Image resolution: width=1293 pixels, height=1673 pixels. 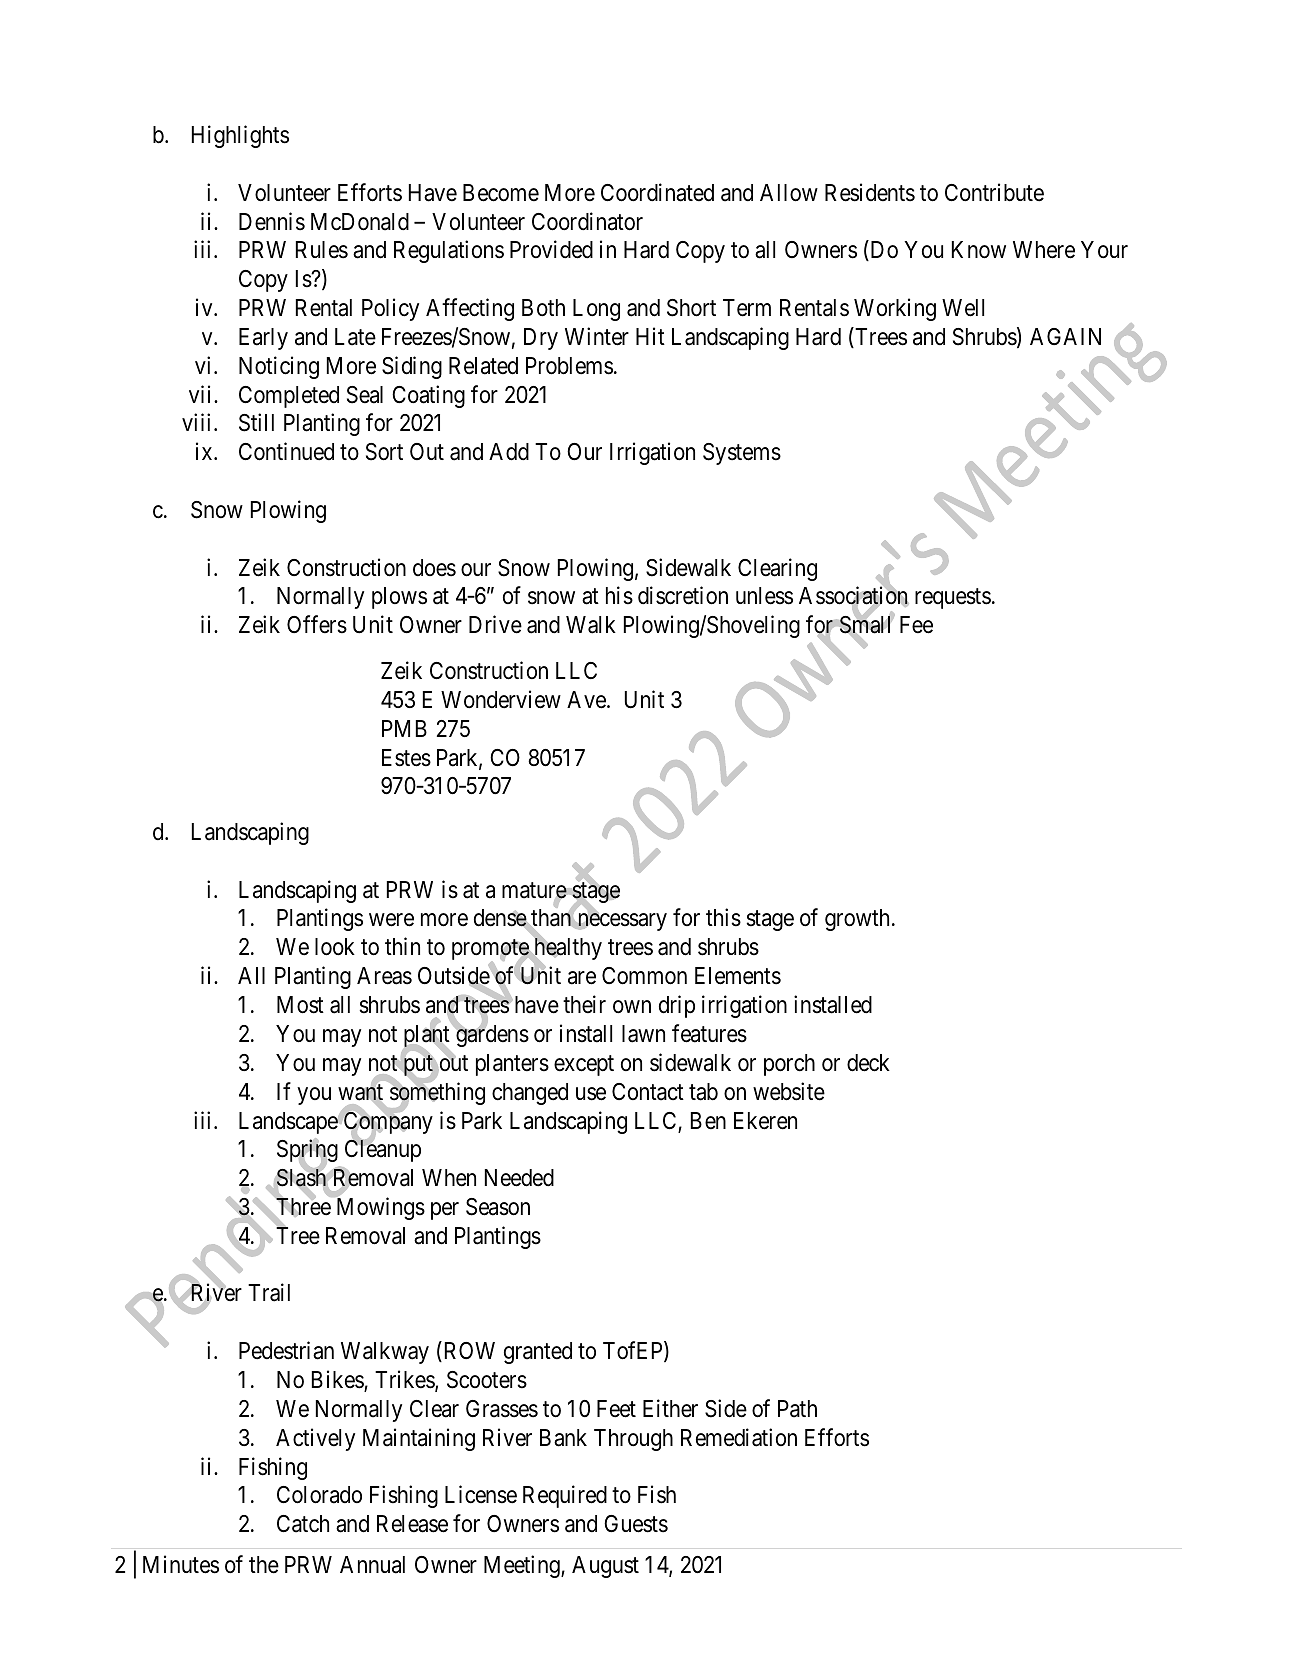 What do you see at coordinates (868, 1063) in the screenshot?
I see `deck` at bounding box center [868, 1063].
